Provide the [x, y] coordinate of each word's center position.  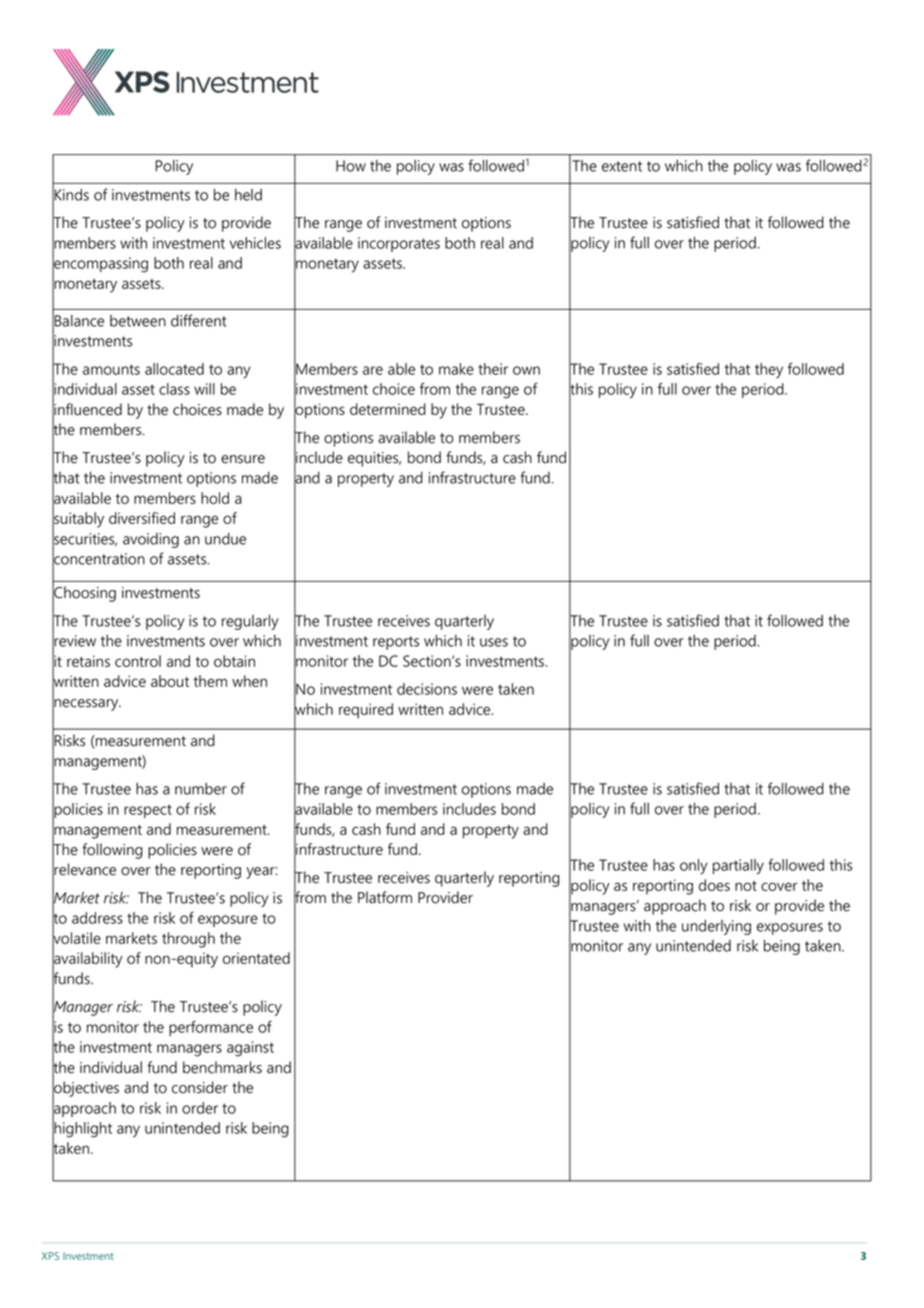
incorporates [399, 244]
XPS [50, 1256]
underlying [716, 927]
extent [622, 166]
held [248, 195]
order [200, 1108]
